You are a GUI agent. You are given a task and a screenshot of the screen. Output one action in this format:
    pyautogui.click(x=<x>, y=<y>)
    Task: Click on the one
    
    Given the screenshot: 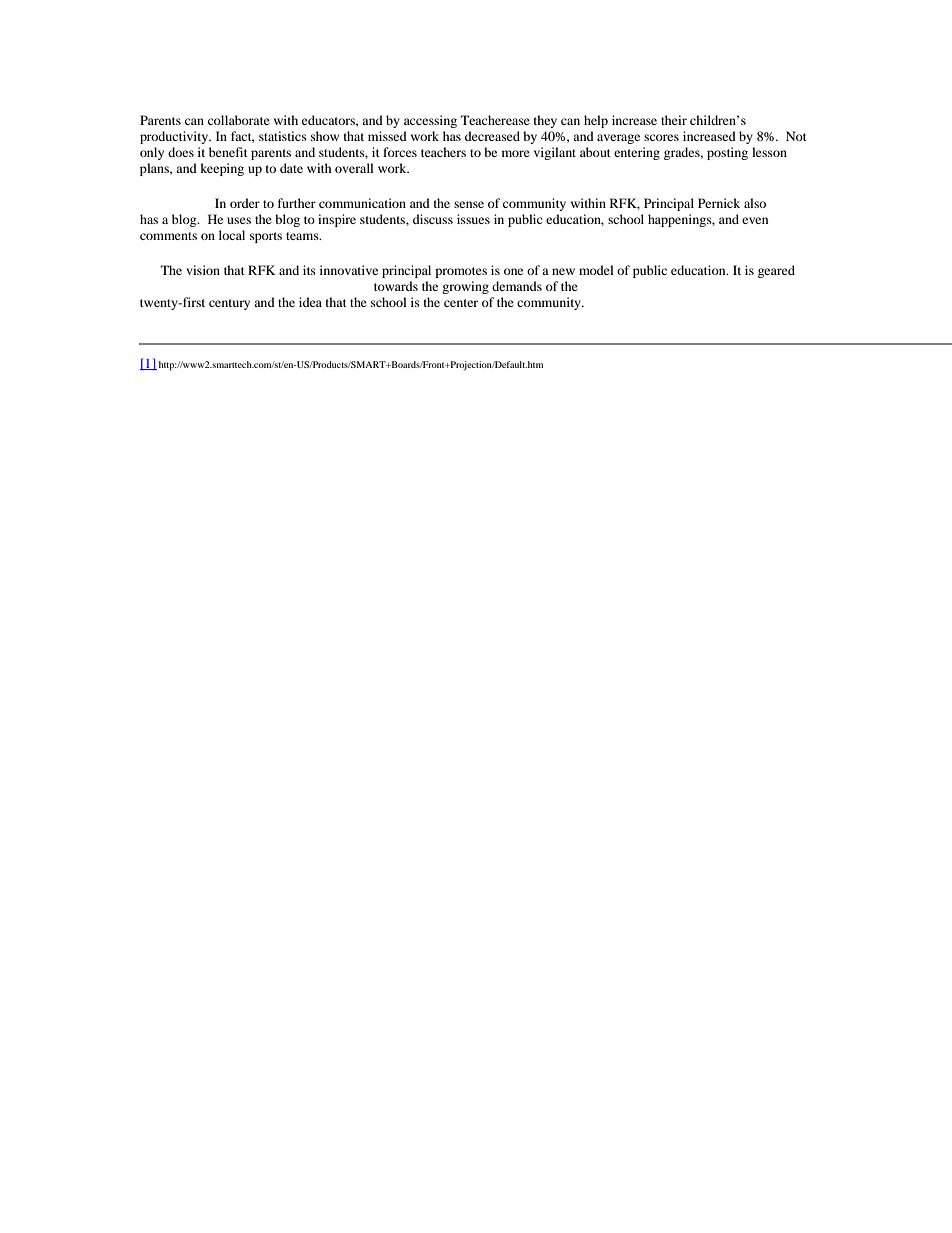 What is the action you would take?
    pyautogui.click(x=513, y=271)
